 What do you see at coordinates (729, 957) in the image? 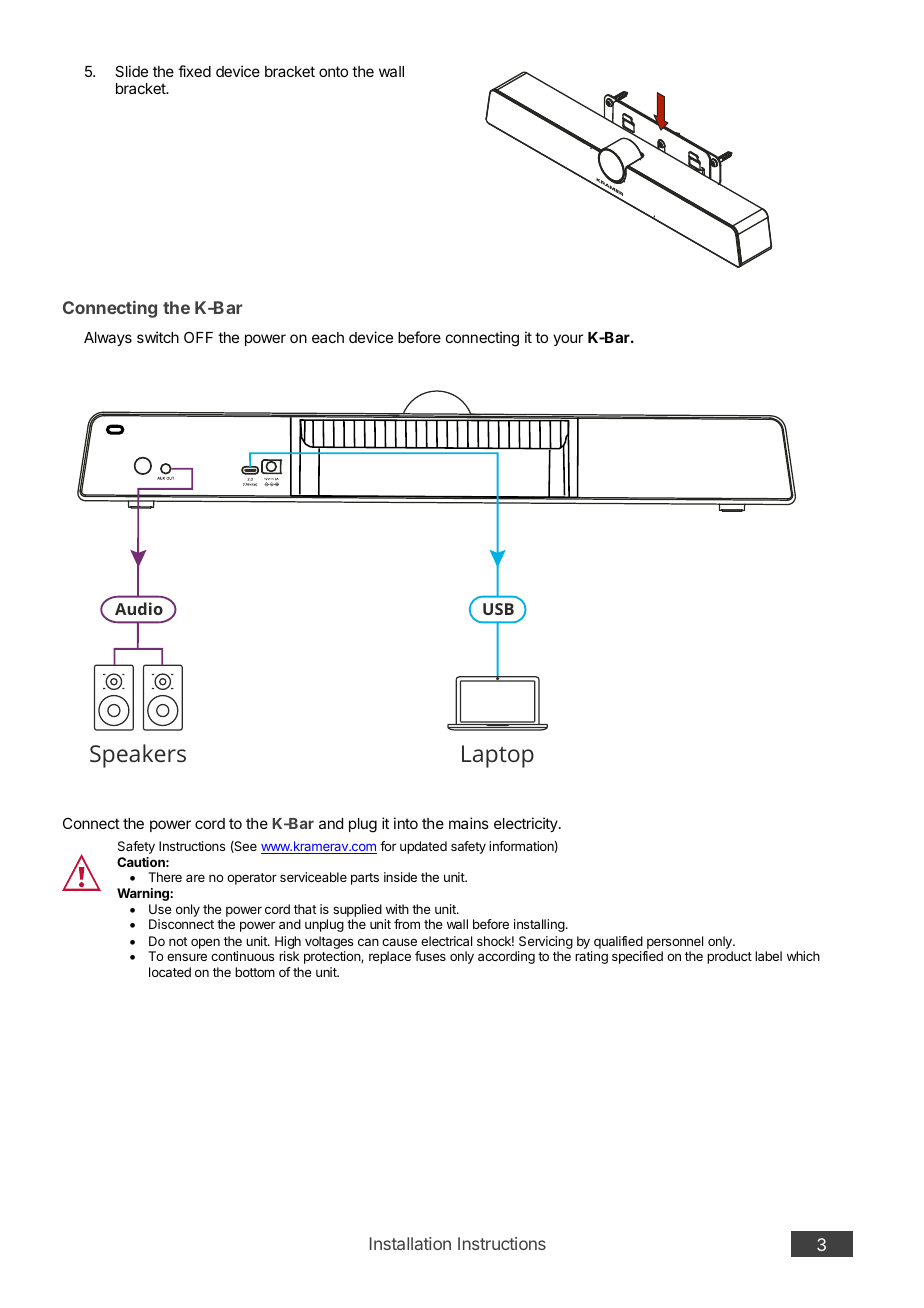
I see `product` at bounding box center [729, 957].
